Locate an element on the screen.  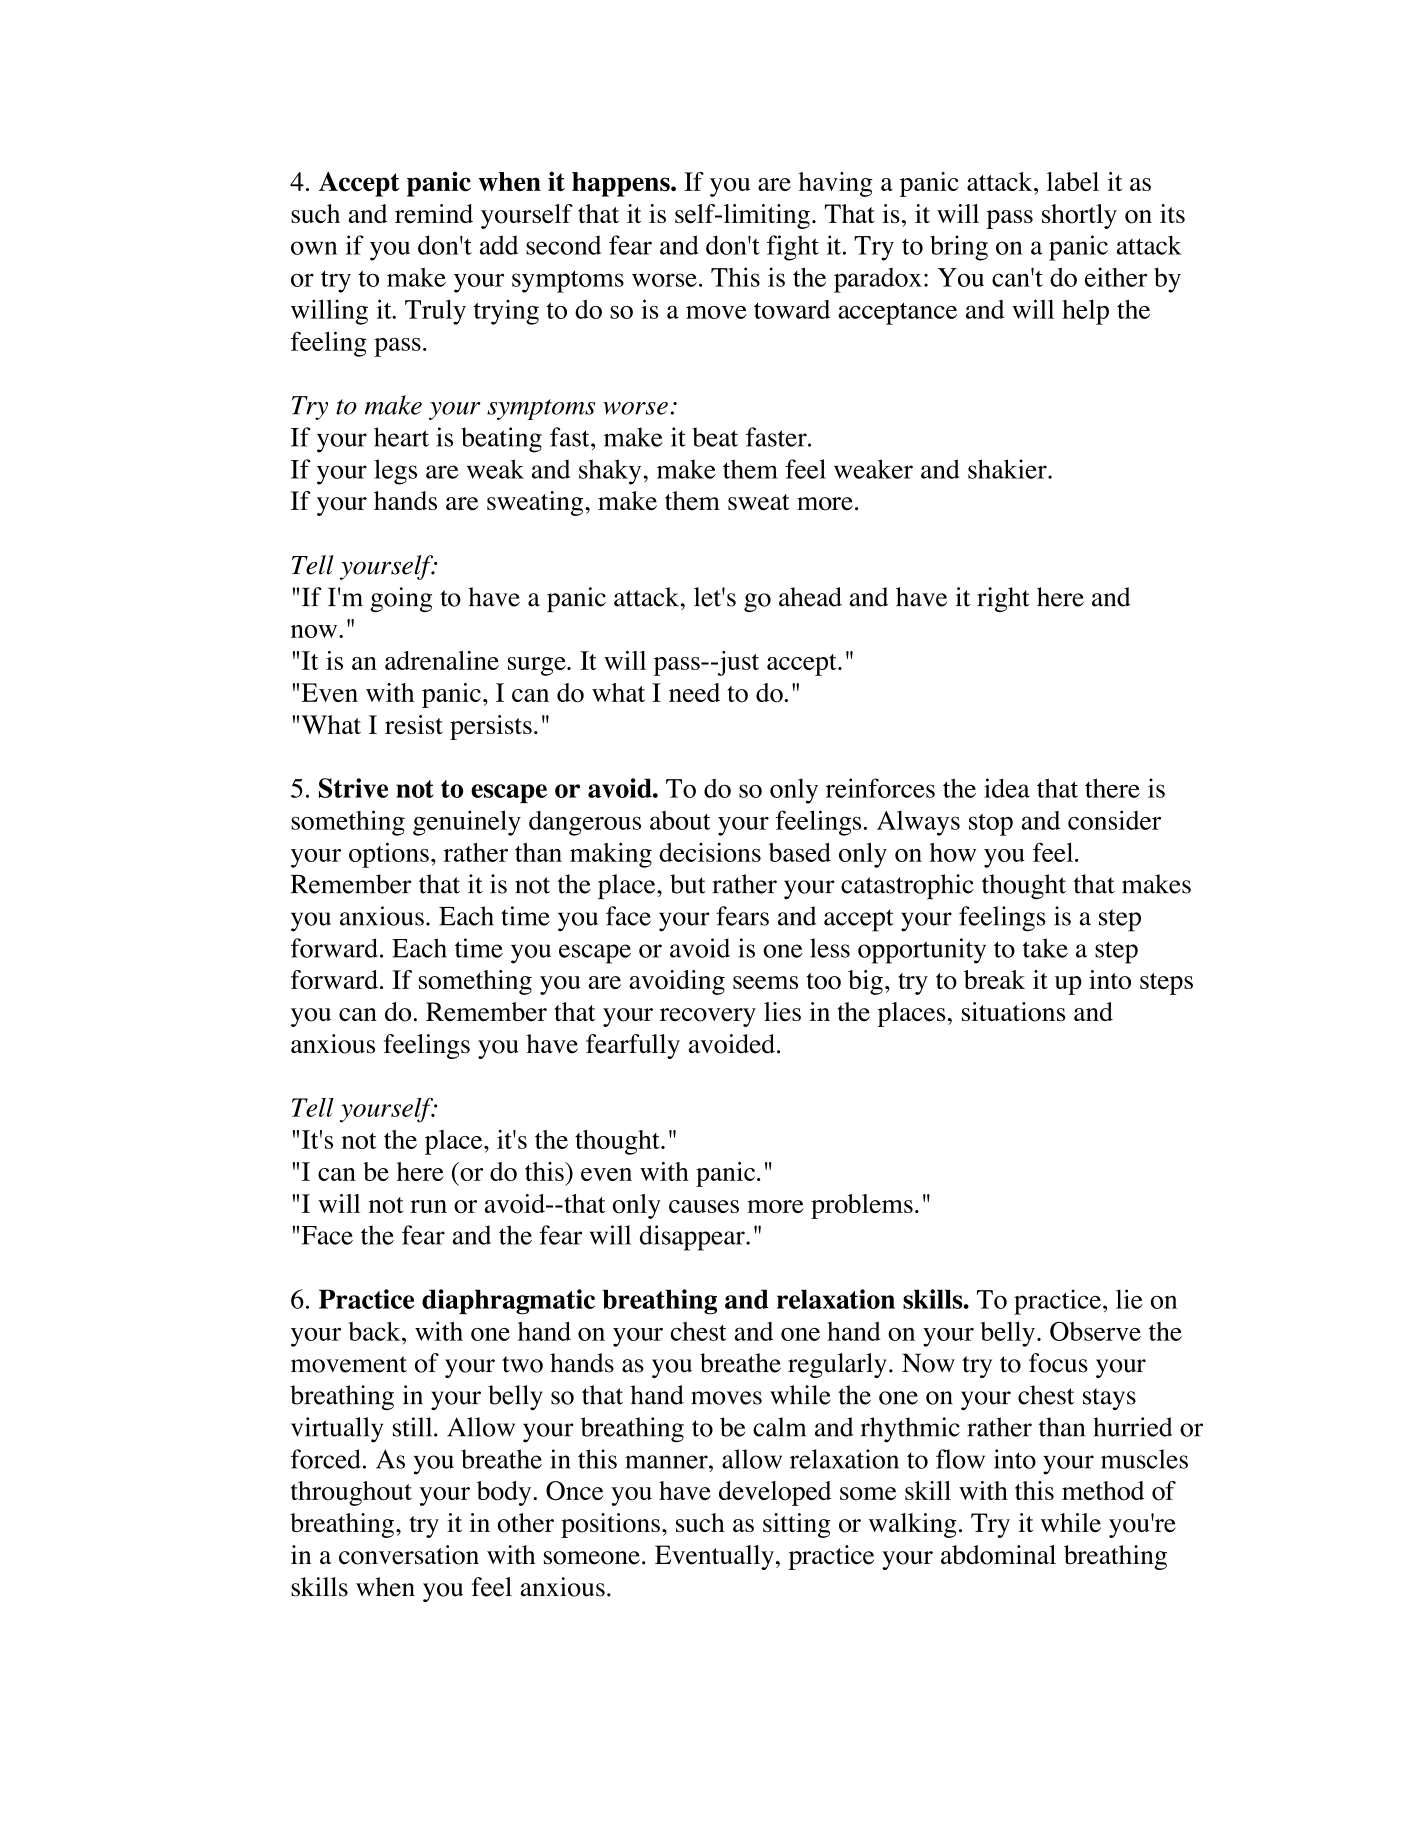
ahead is located at coordinates (810, 597).
